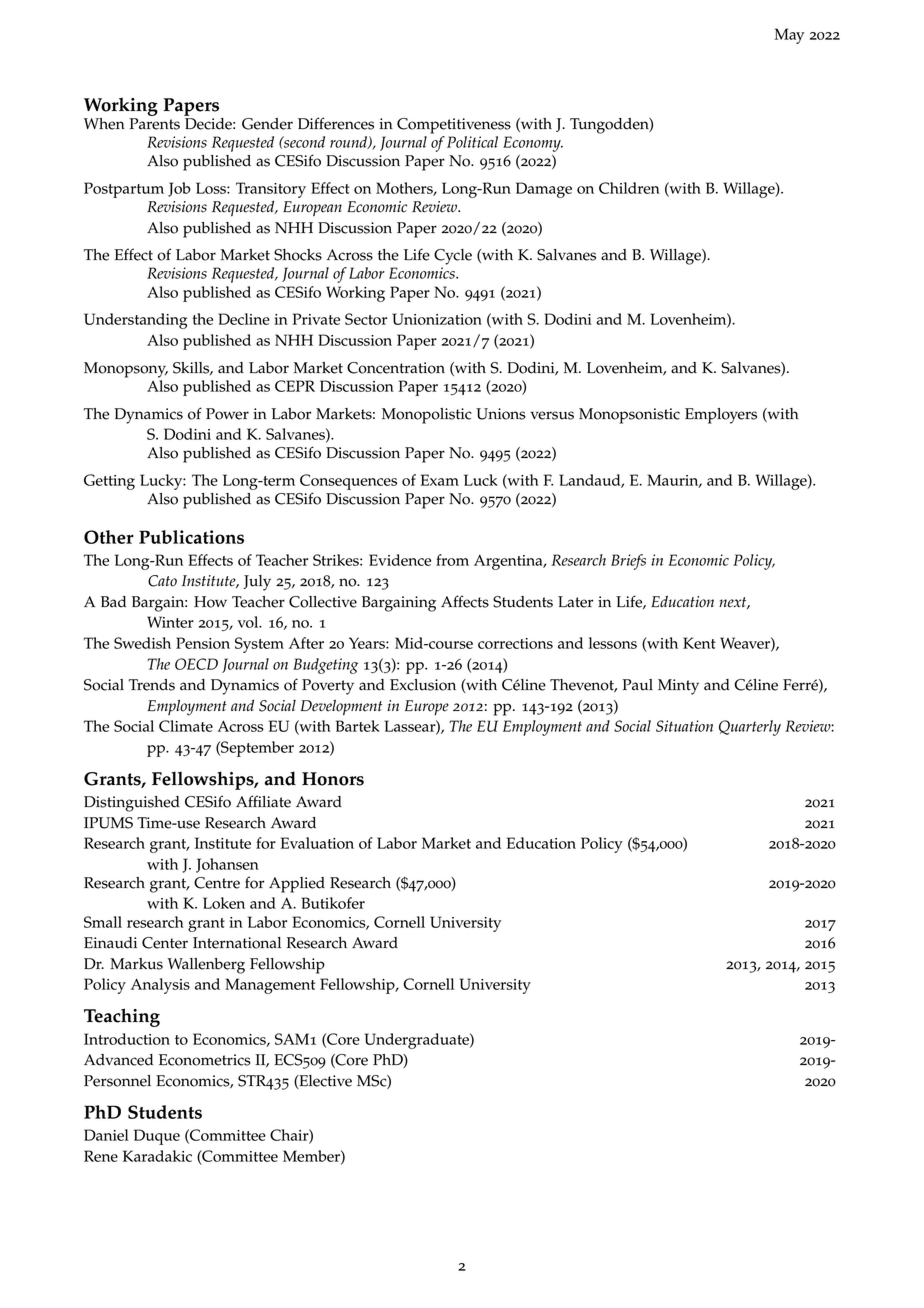 The image size is (924, 1308). I want to click on Parents, so click(154, 124).
